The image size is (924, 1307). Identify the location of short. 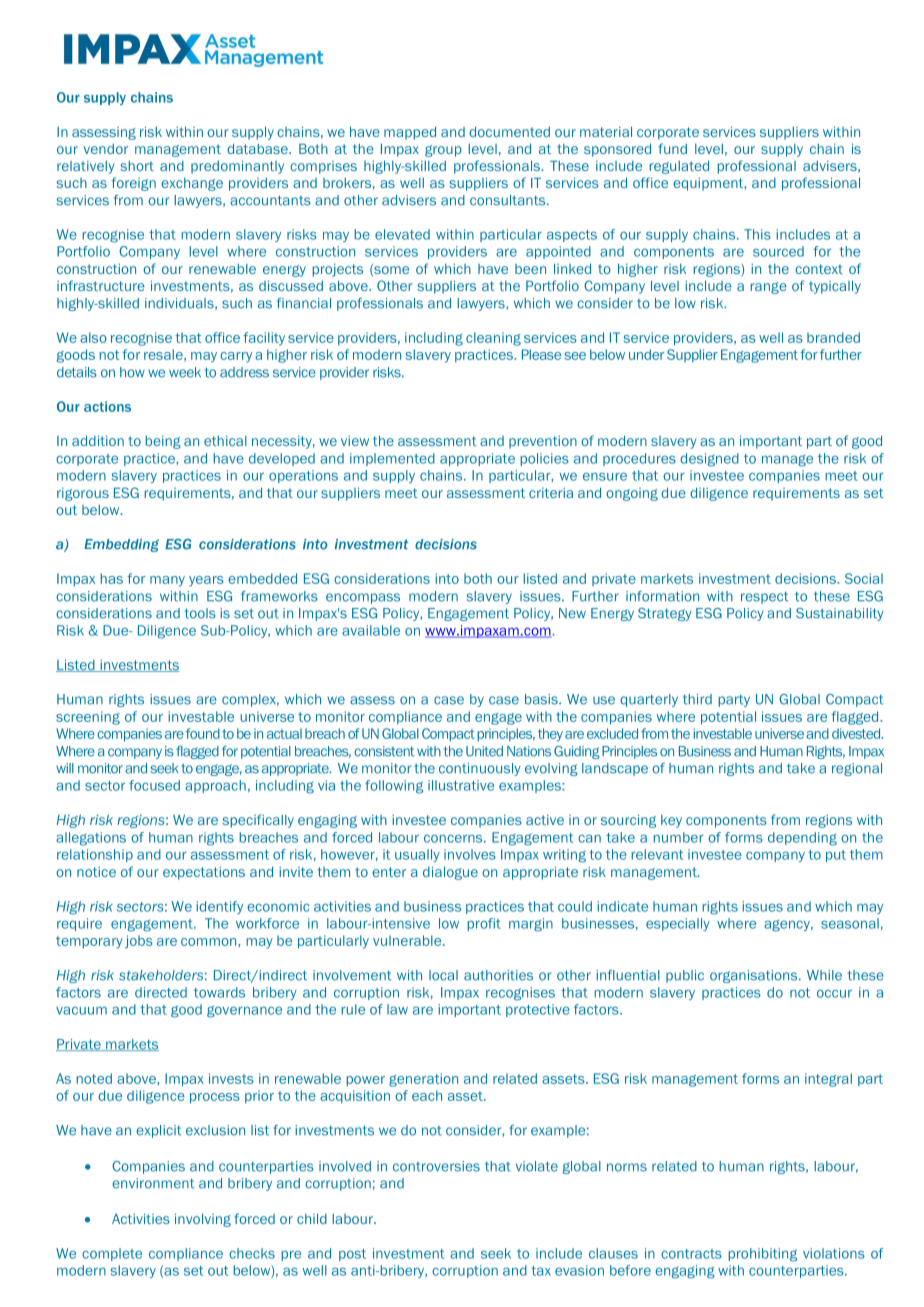
(137, 166).
